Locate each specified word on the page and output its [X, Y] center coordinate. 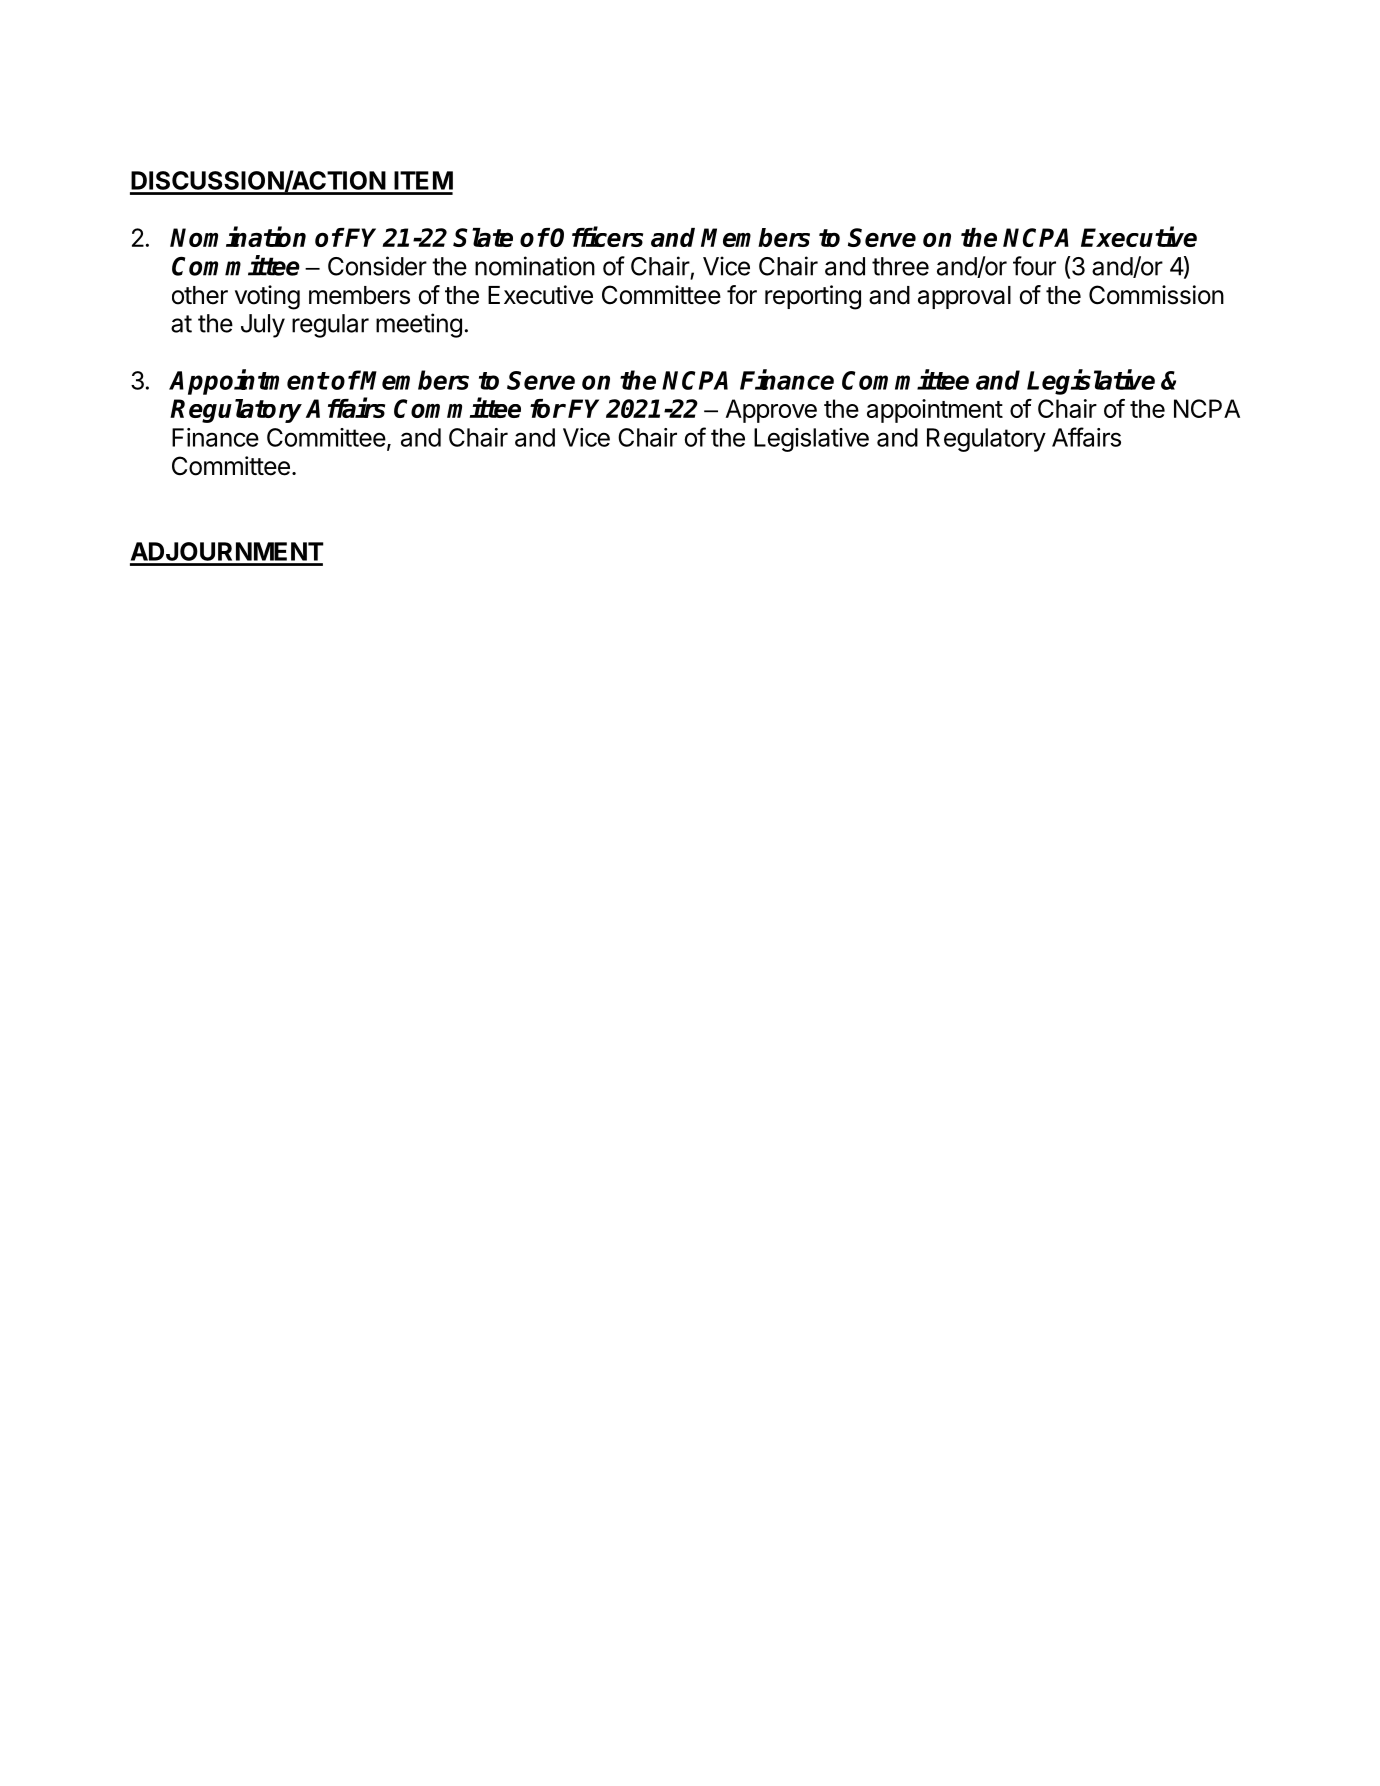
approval [964, 297]
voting [267, 297]
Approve [771, 411]
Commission [1156, 295]
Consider [377, 266]
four [1034, 266]
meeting [419, 325]
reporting [813, 297]
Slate [483, 237]
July [263, 326]
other [200, 295]
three [900, 266]
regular [330, 326]
